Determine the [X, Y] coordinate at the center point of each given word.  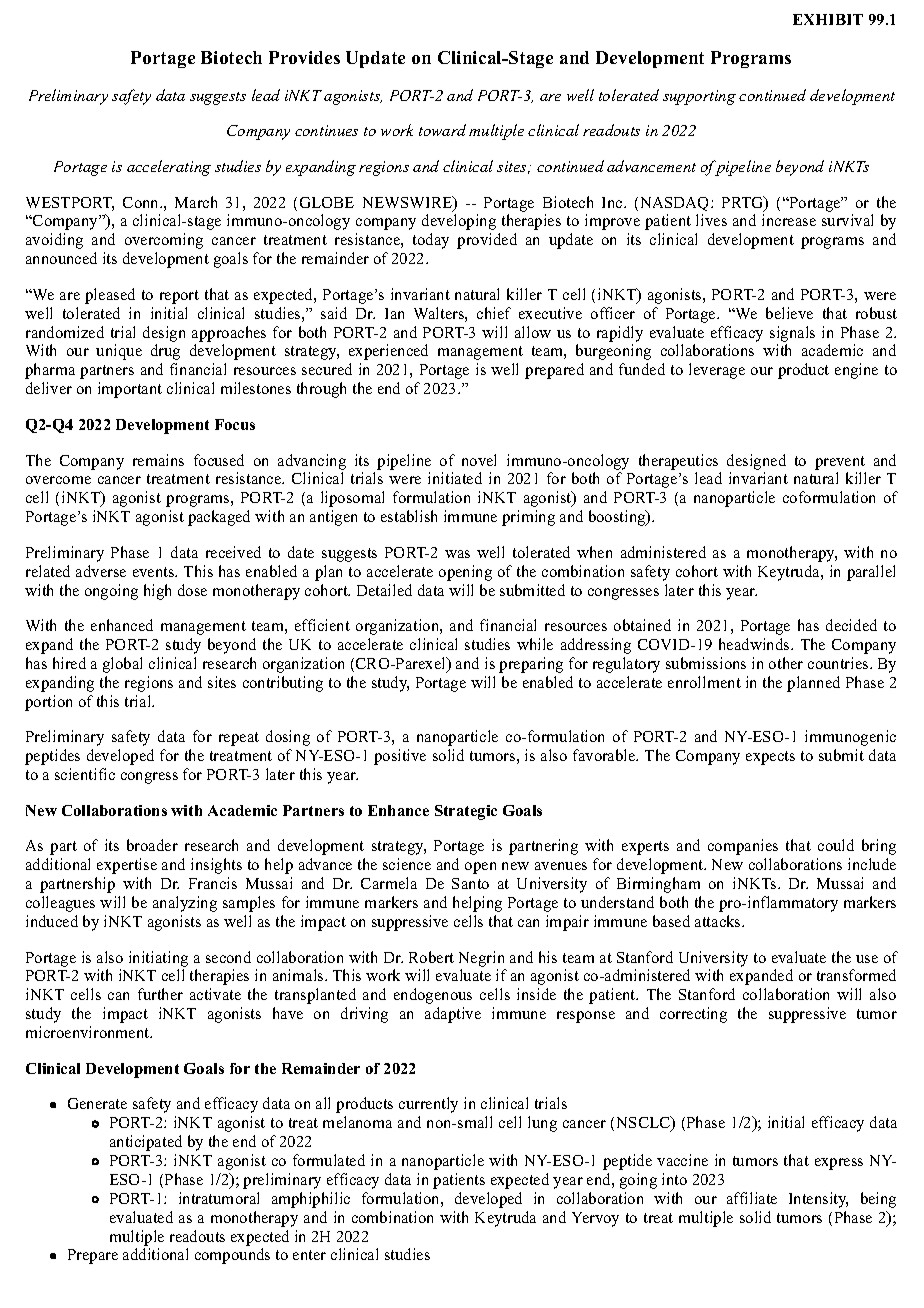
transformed [856, 975]
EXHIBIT [828, 19]
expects [770, 758]
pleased [110, 296]
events [155, 572]
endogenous [433, 996]
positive [400, 757]
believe [789, 313]
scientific [85, 774]
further [160, 994]
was [457, 554]
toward [442, 130]
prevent [840, 463]
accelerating [169, 168]
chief [494, 313]
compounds [232, 1256]
